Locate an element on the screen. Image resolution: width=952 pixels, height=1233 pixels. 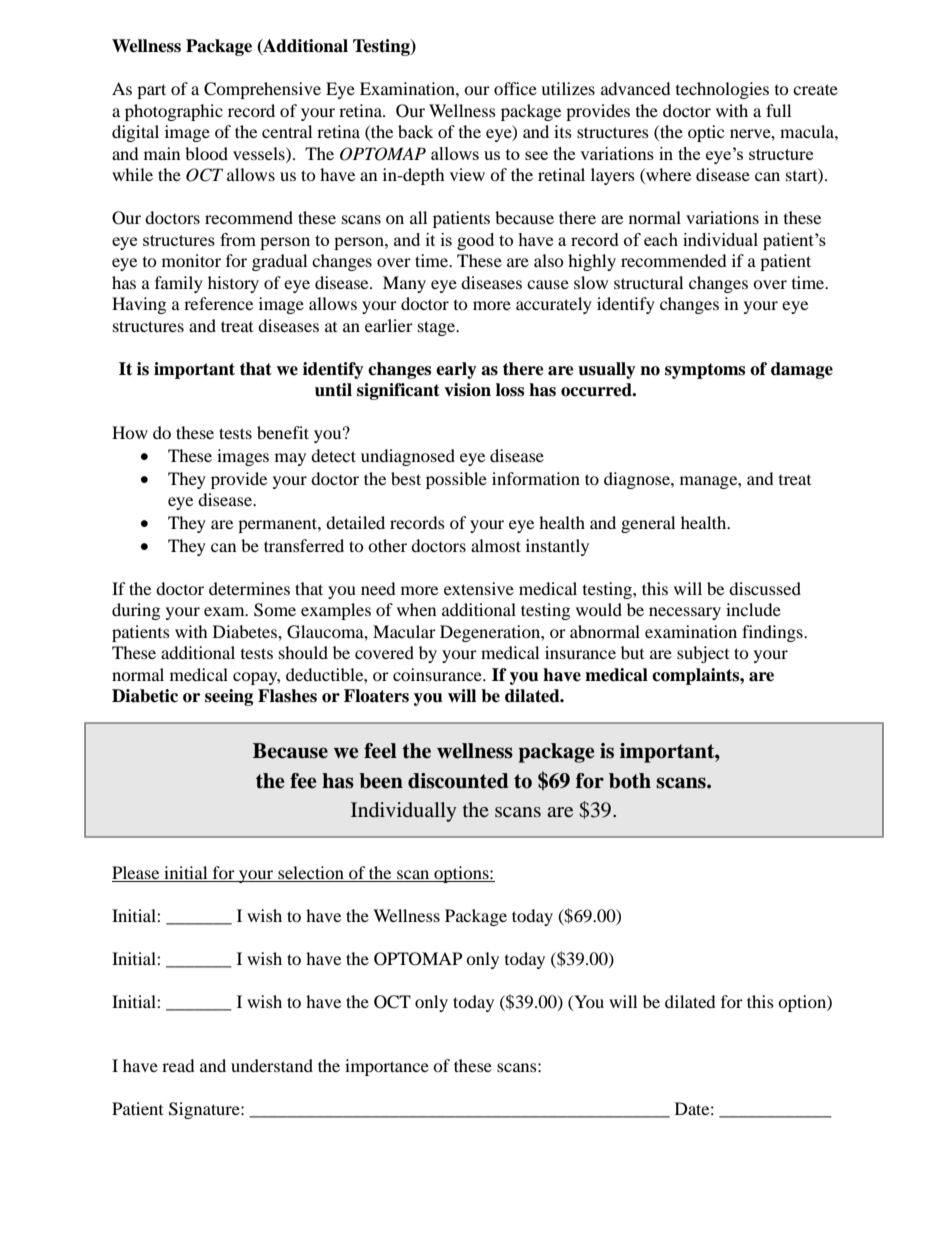
both is located at coordinates (630, 781).
